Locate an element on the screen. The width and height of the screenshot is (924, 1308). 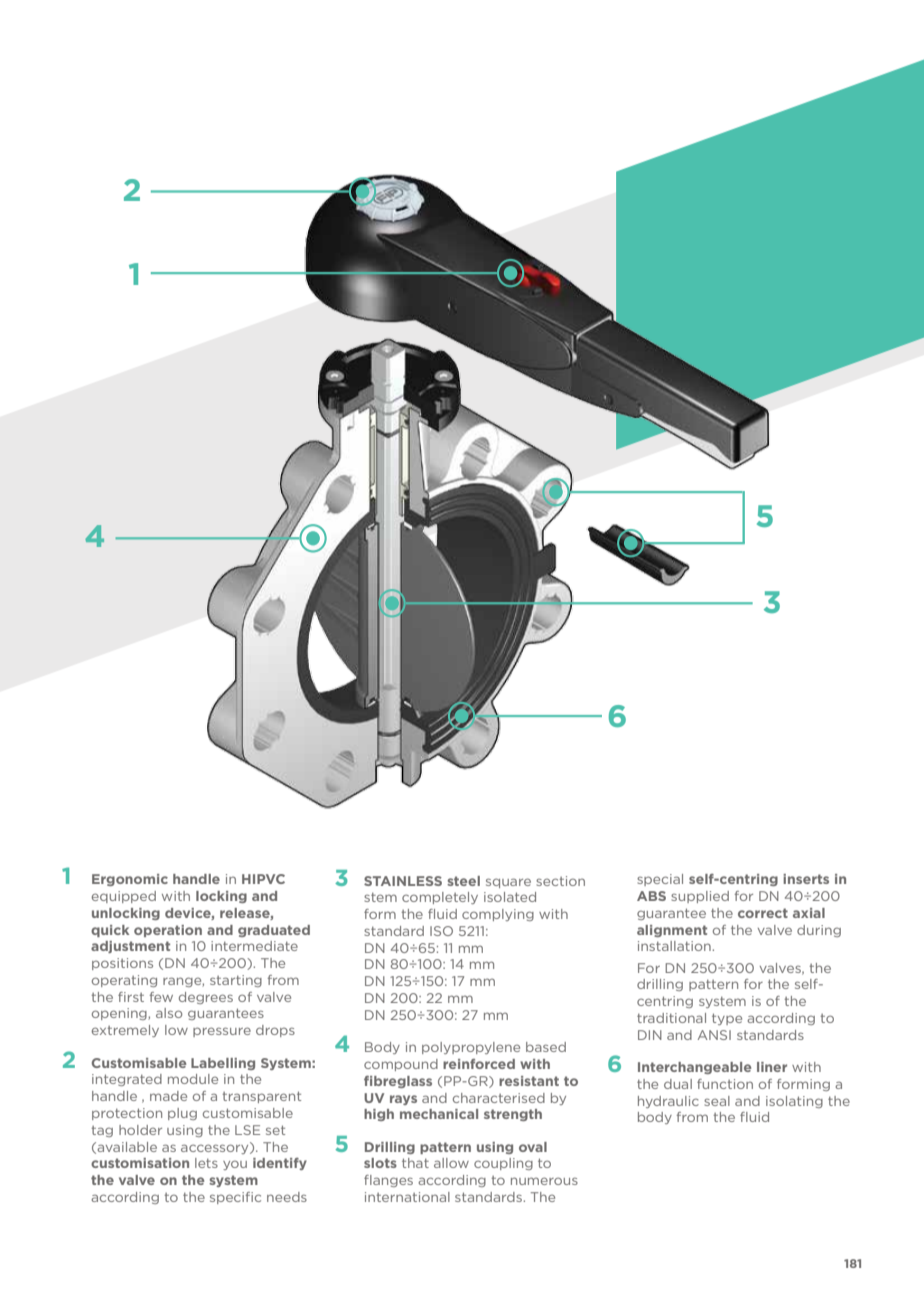
polypropylene is located at coordinates (471, 1048).
